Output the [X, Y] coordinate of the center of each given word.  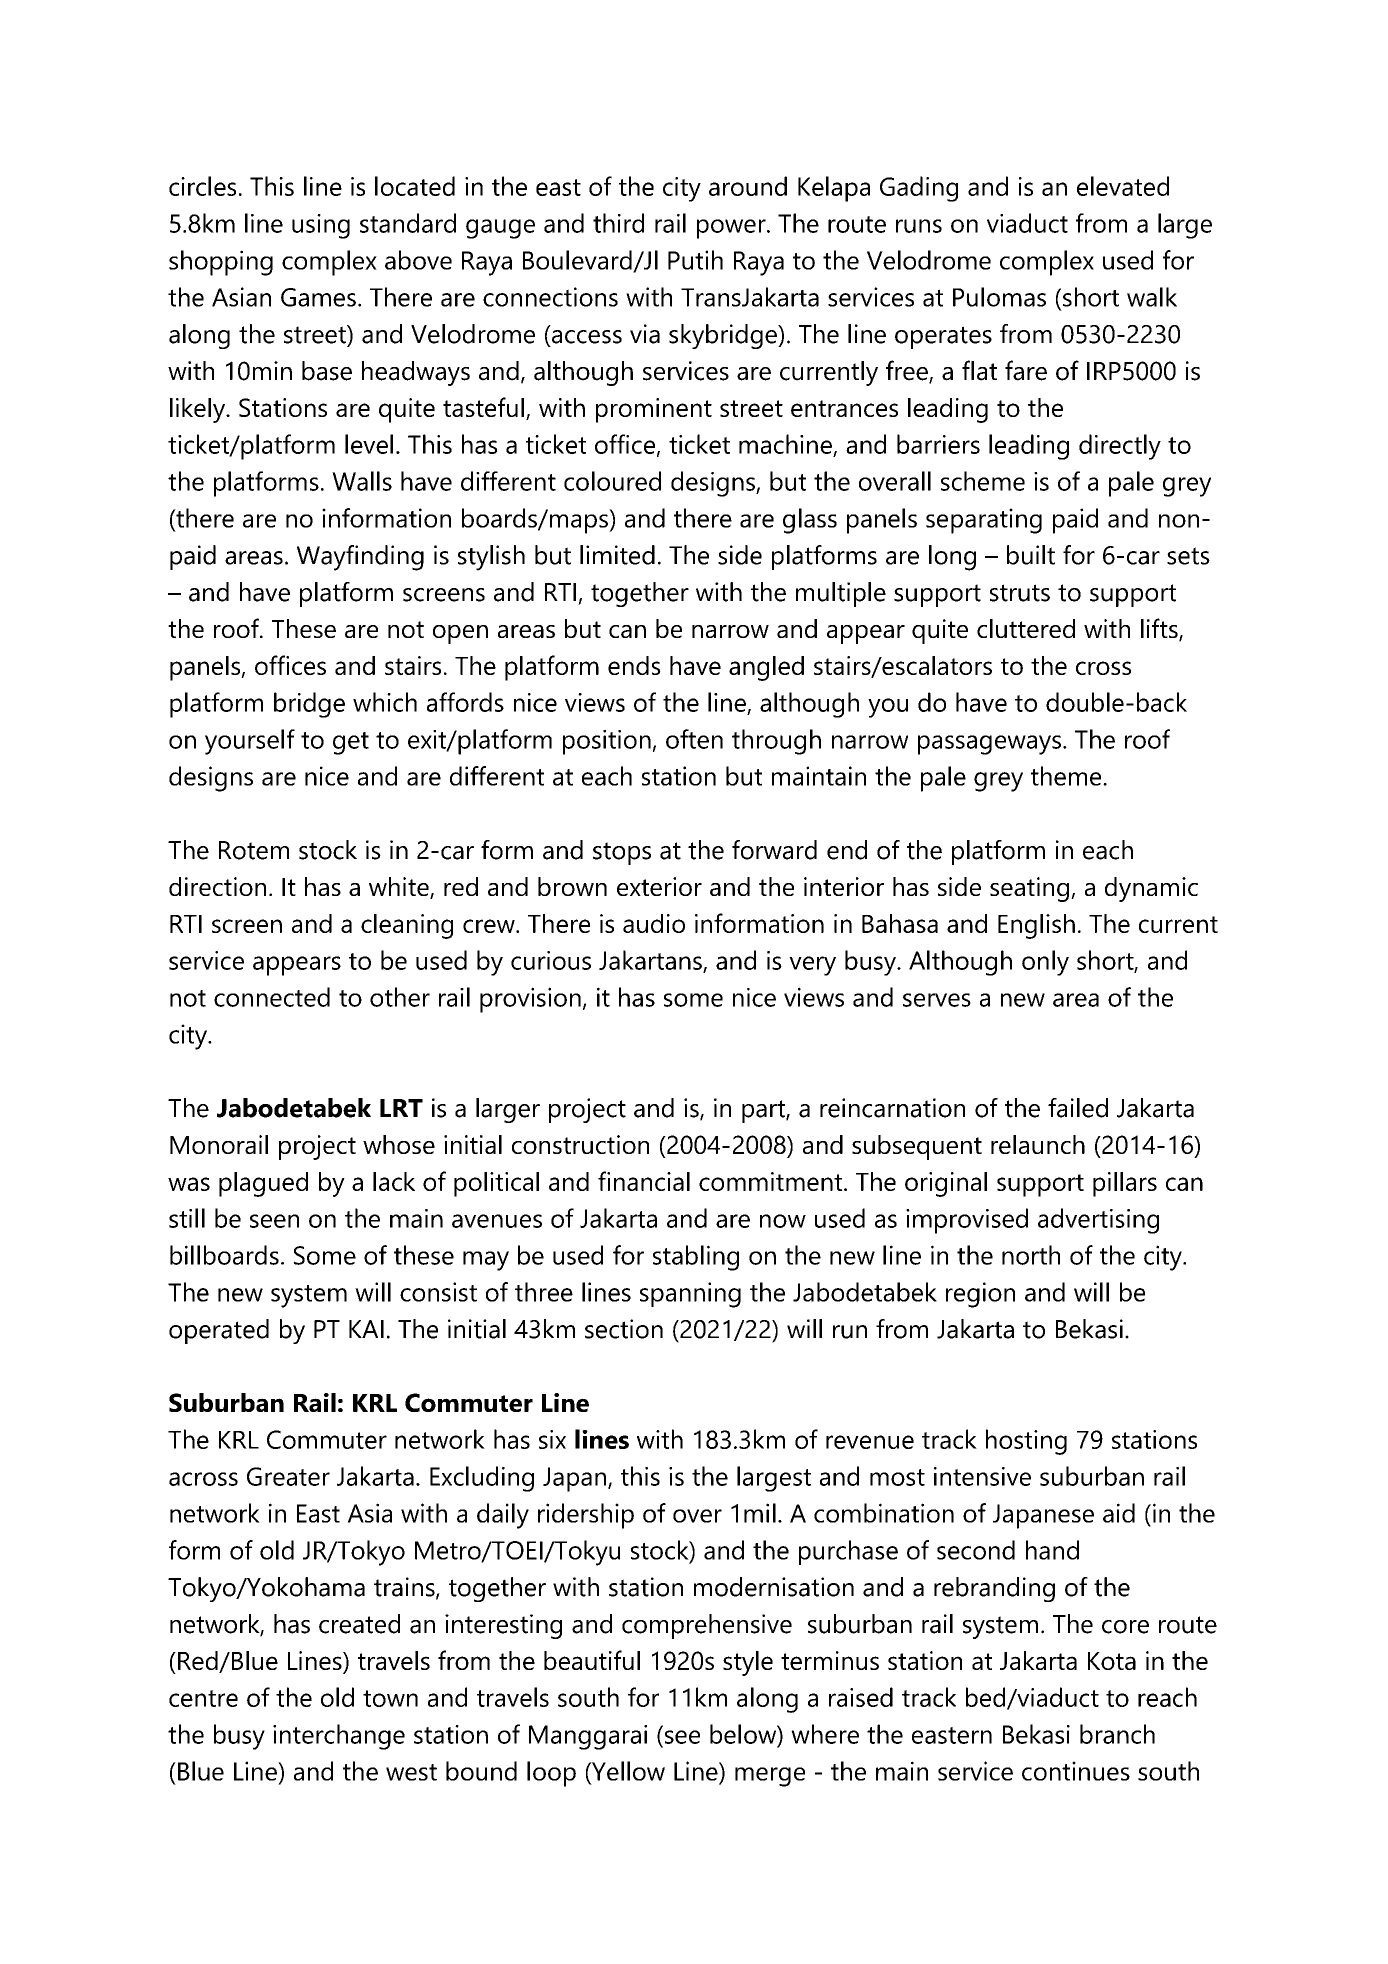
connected [272, 997]
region [980, 1295]
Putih [695, 260]
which [385, 702]
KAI [366, 1329]
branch [1117, 1734]
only [1045, 963]
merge [770, 1777]
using [321, 226]
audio [654, 923]
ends [634, 665]
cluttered [1026, 628]
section [624, 1329]
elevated [1123, 186]
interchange [339, 1737]
